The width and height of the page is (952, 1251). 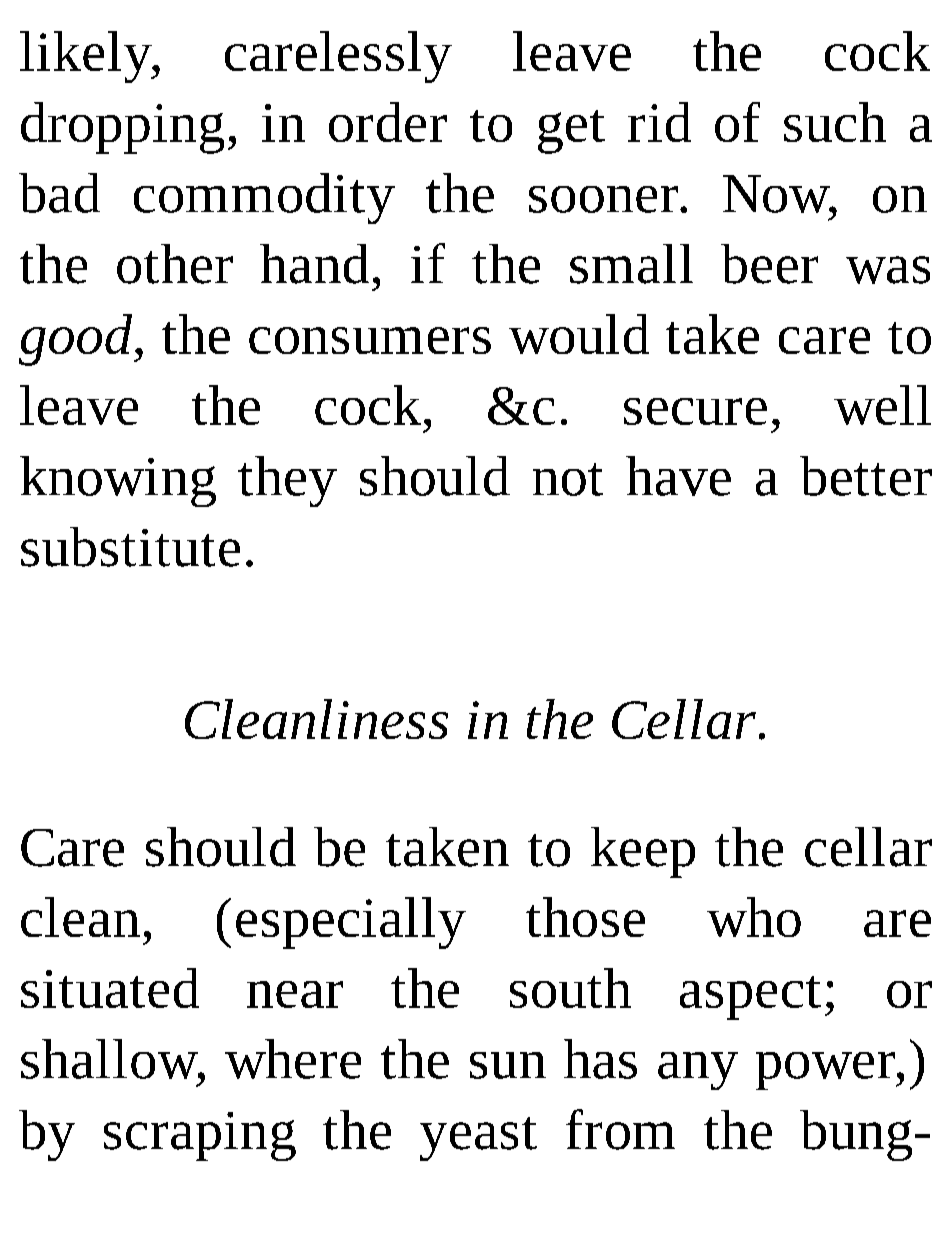 I want to click on especially, so click(x=351, y=923).
